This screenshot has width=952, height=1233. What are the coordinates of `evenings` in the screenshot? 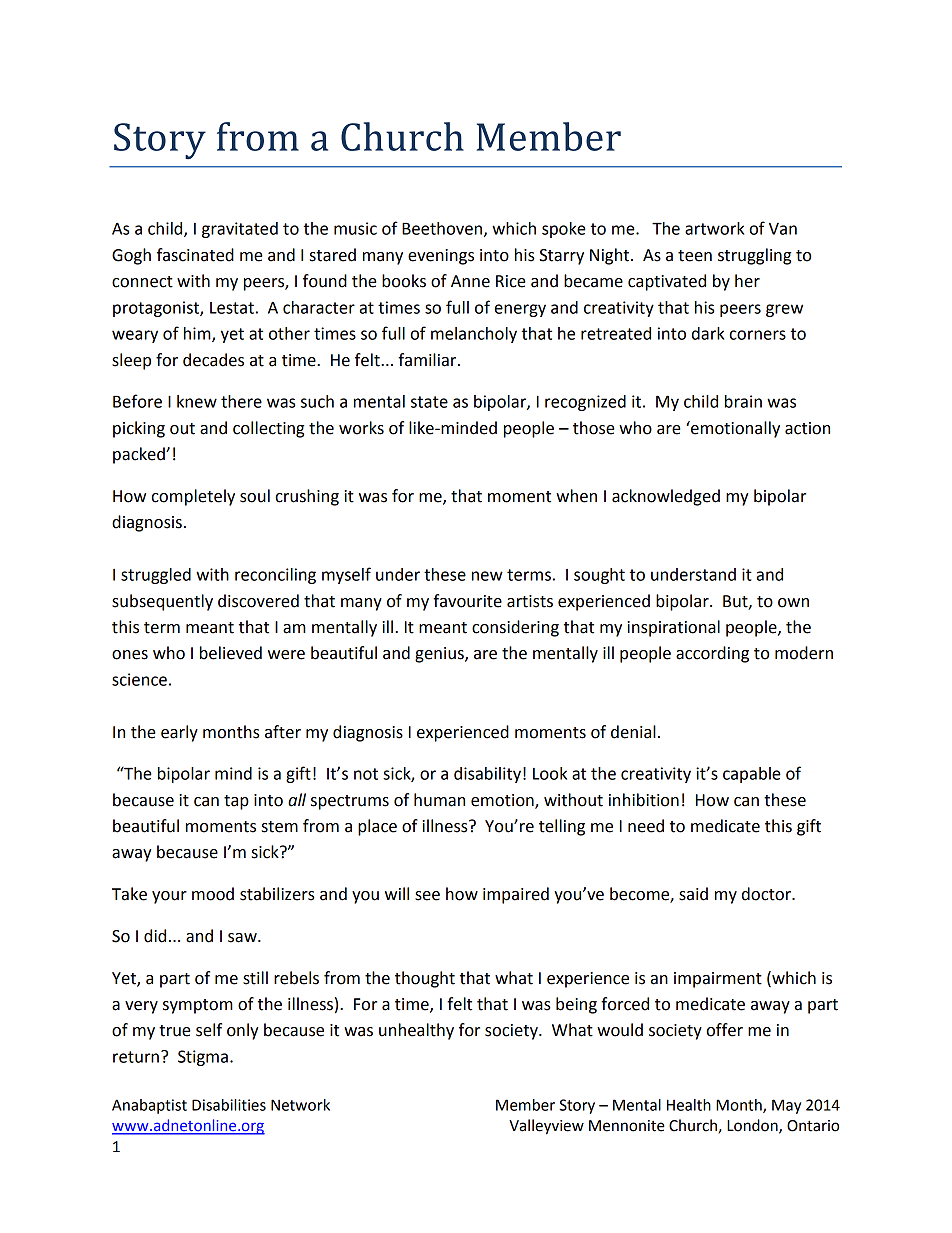 It's located at (441, 257).
